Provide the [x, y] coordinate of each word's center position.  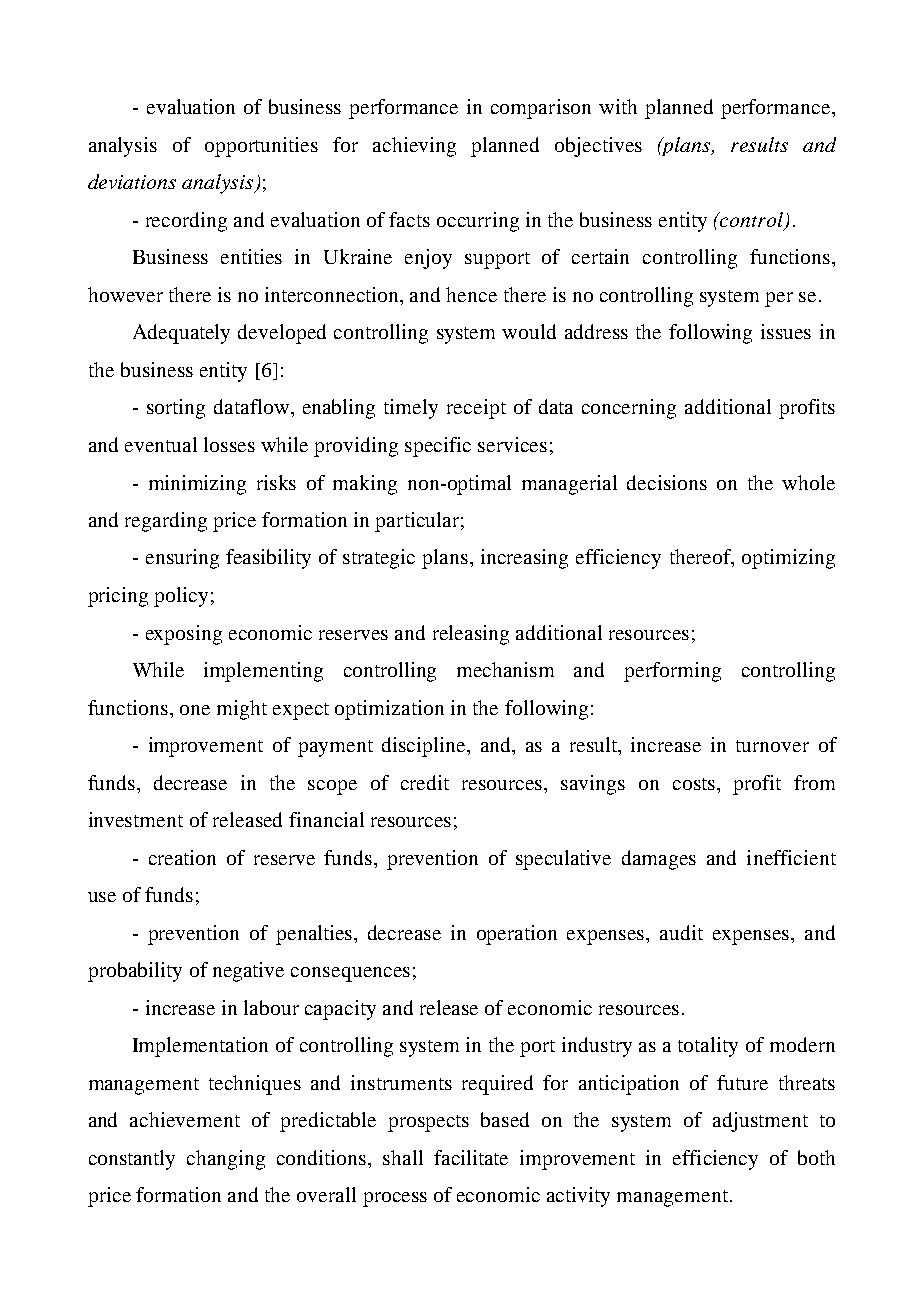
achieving [414, 147]
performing [672, 672]
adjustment [760, 1122]
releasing [471, 635]
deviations [132, 181]
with [618, 106]
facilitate [471, 1157]
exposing [184, 635]
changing [226, 1160]
